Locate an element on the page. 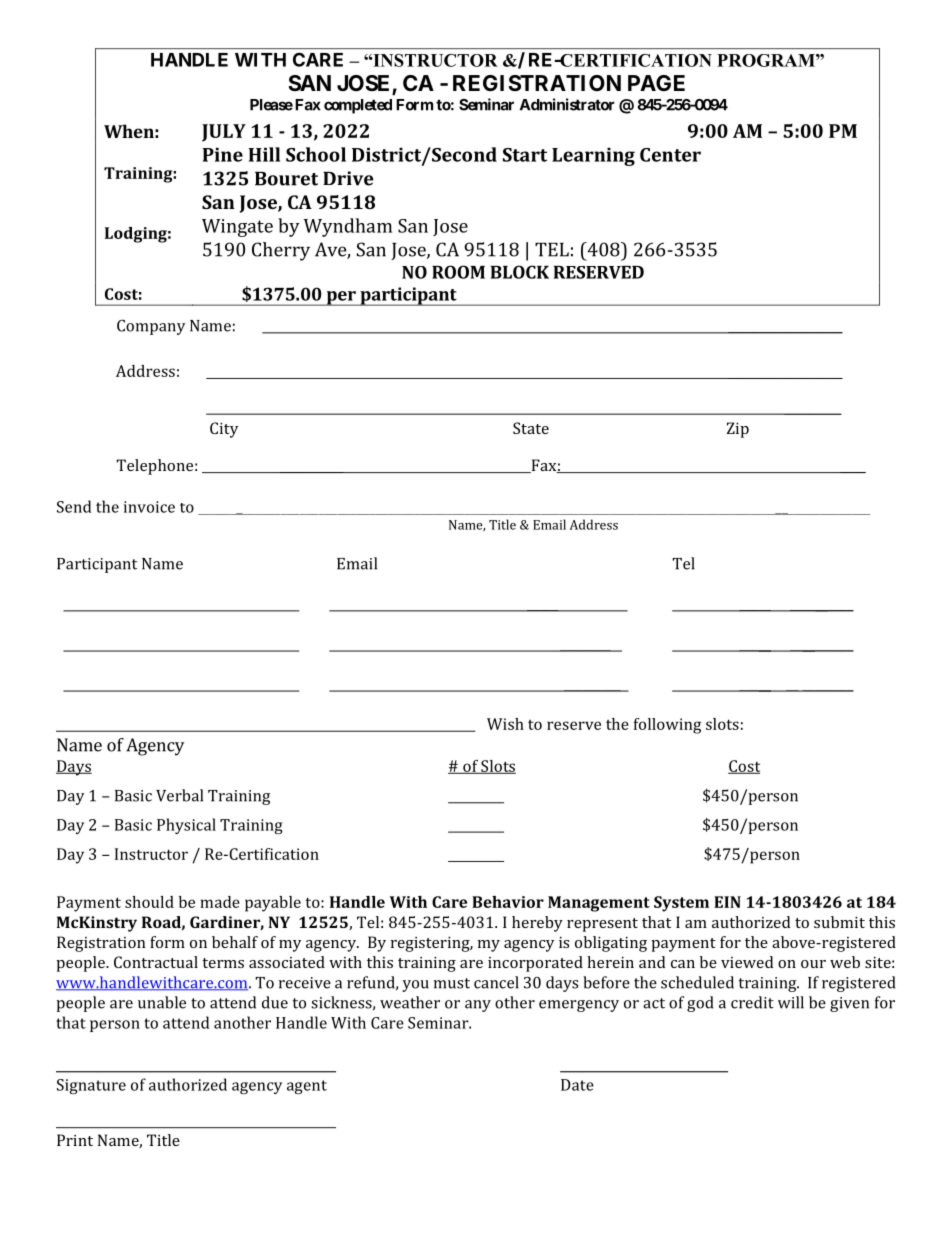 This page has width=952, height=1233. Date is located at coordinates (577, 1085).
